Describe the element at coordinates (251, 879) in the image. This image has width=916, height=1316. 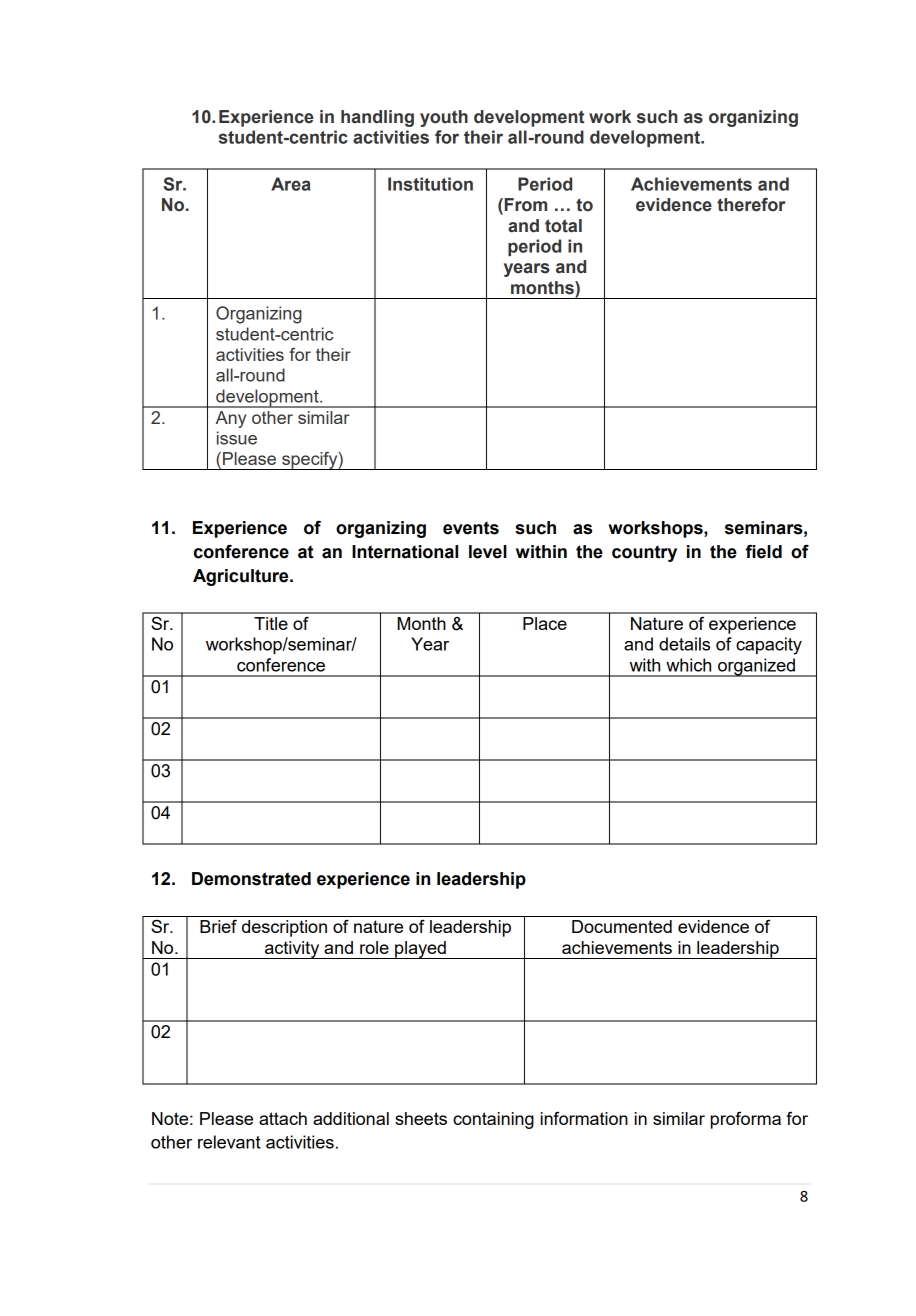
I see `Demonstrated` at that location.
